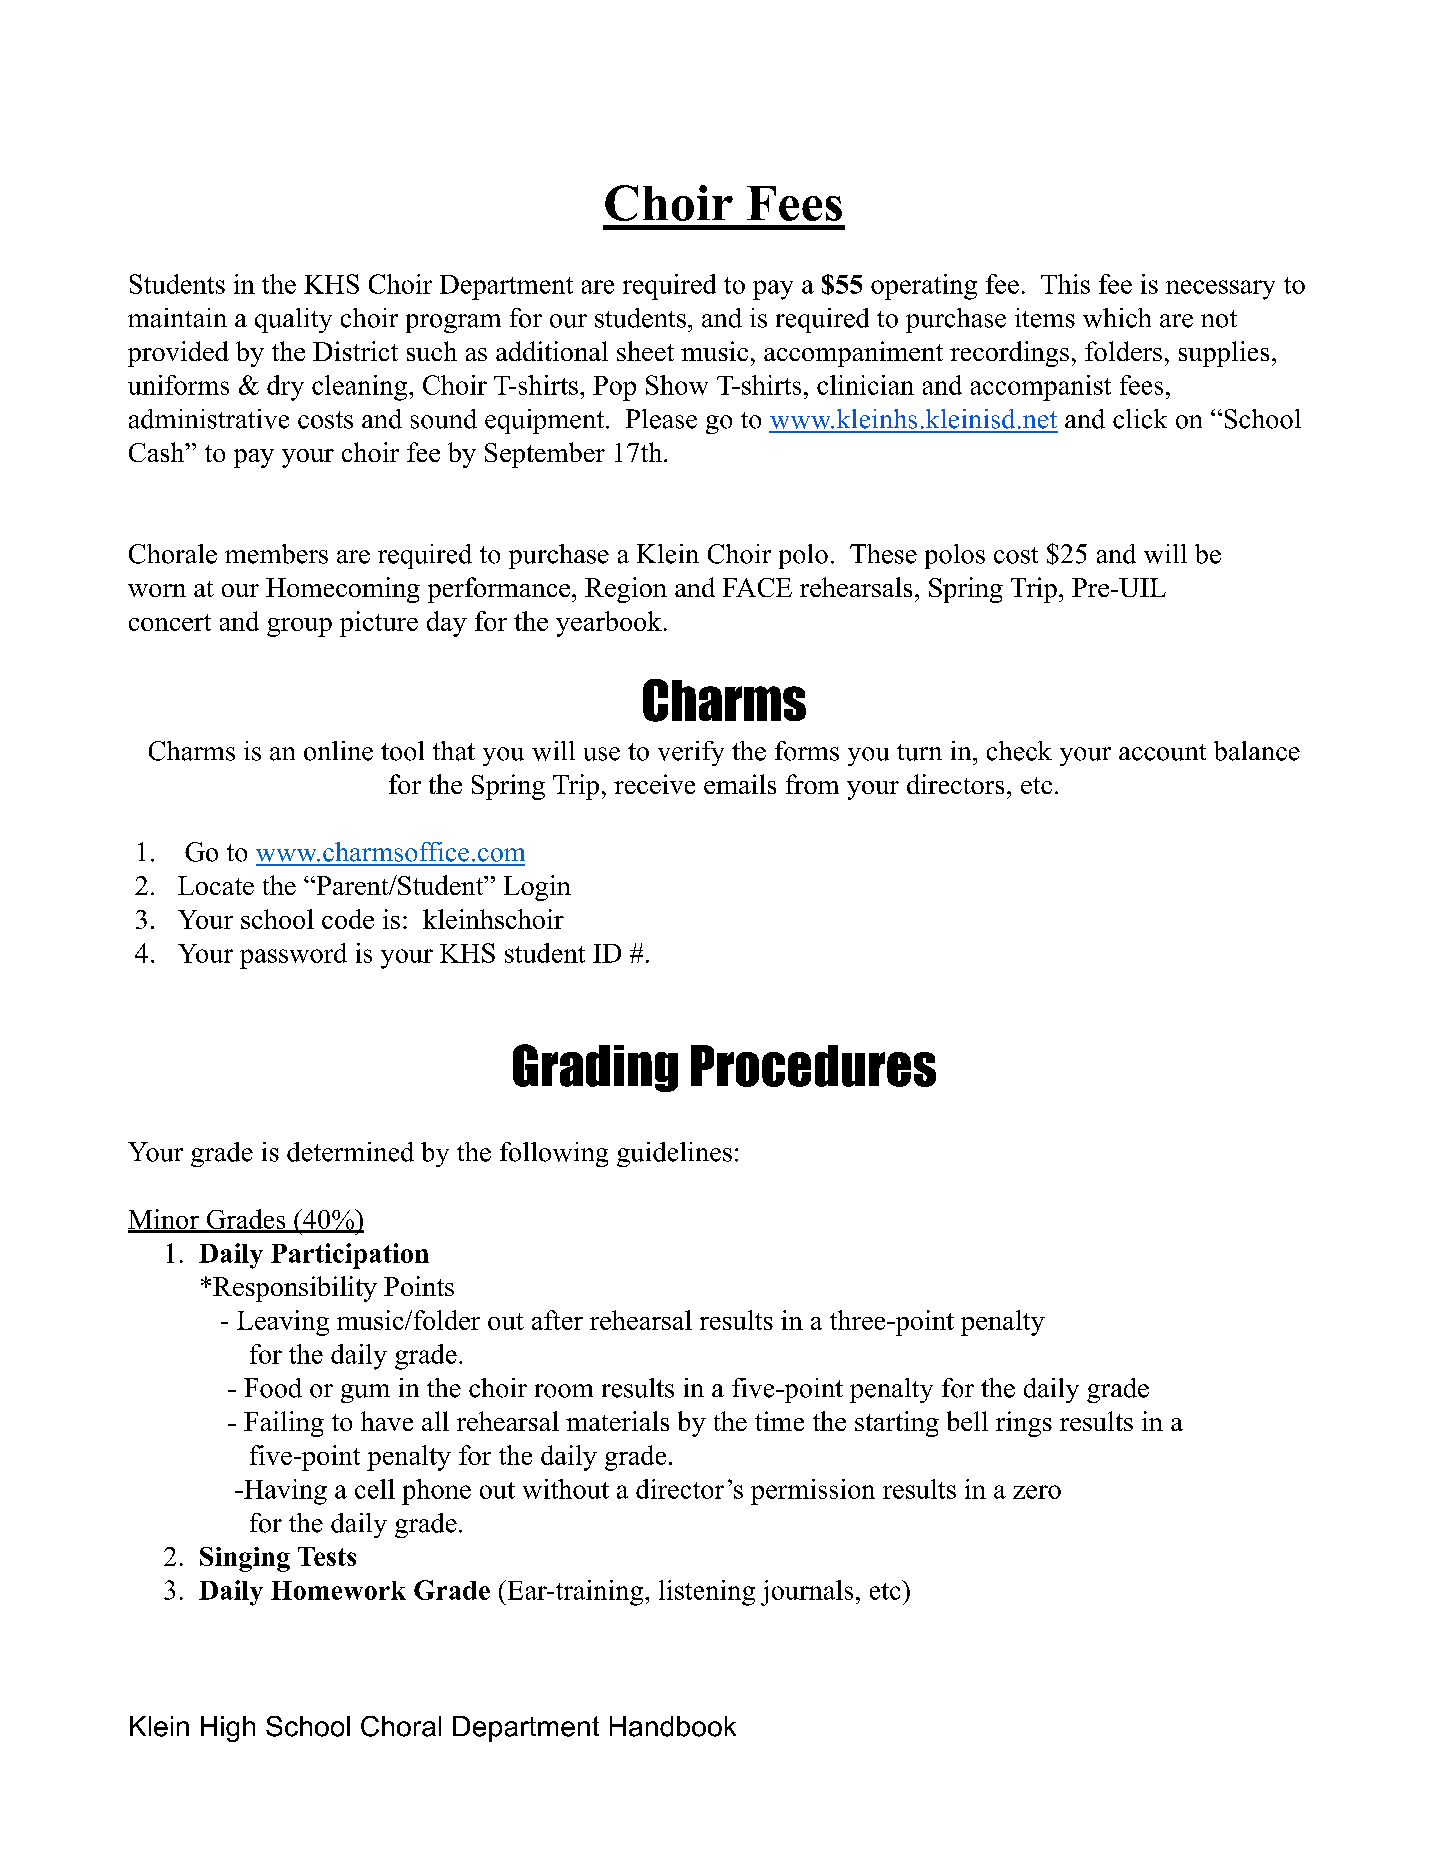 Image resolution: width=1448 pixels, height=1874 pixels. What do you see at coordinates (645, 351) in the screenshot?
I see `sheet` at bounding box center [645, 351].
